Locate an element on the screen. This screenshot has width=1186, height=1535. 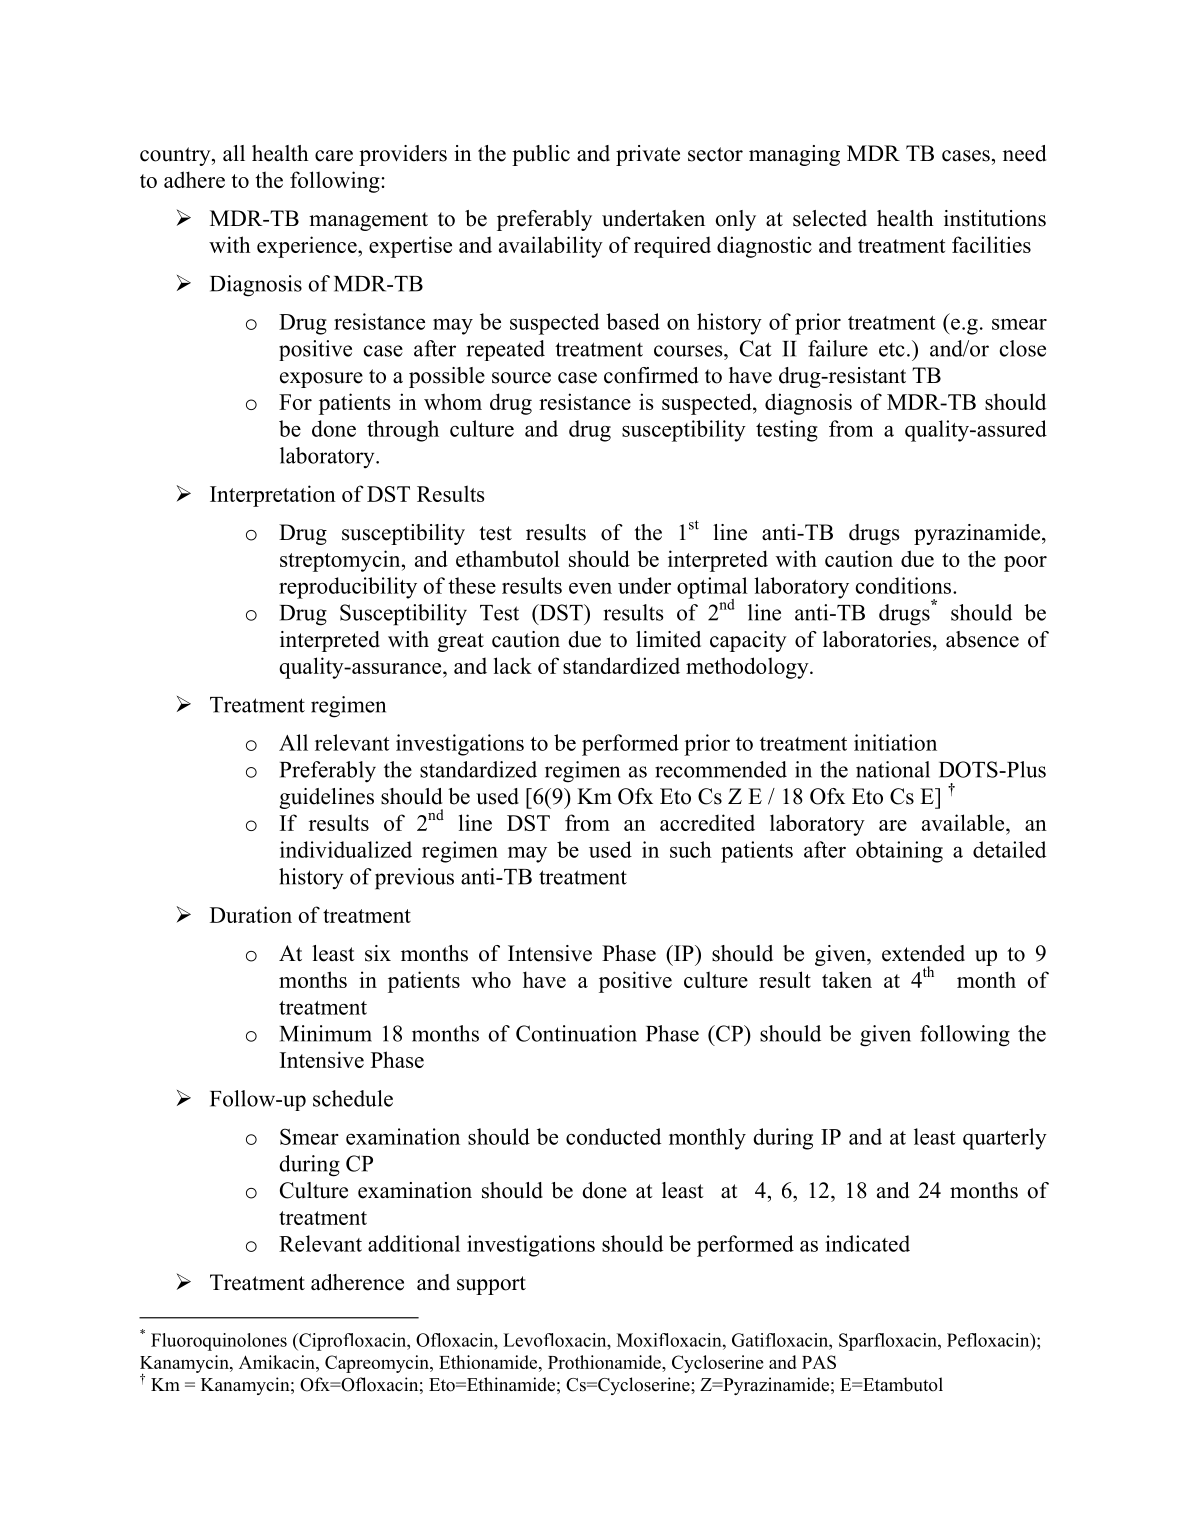
Ethionamide is located at coordinates (489, 1362).
